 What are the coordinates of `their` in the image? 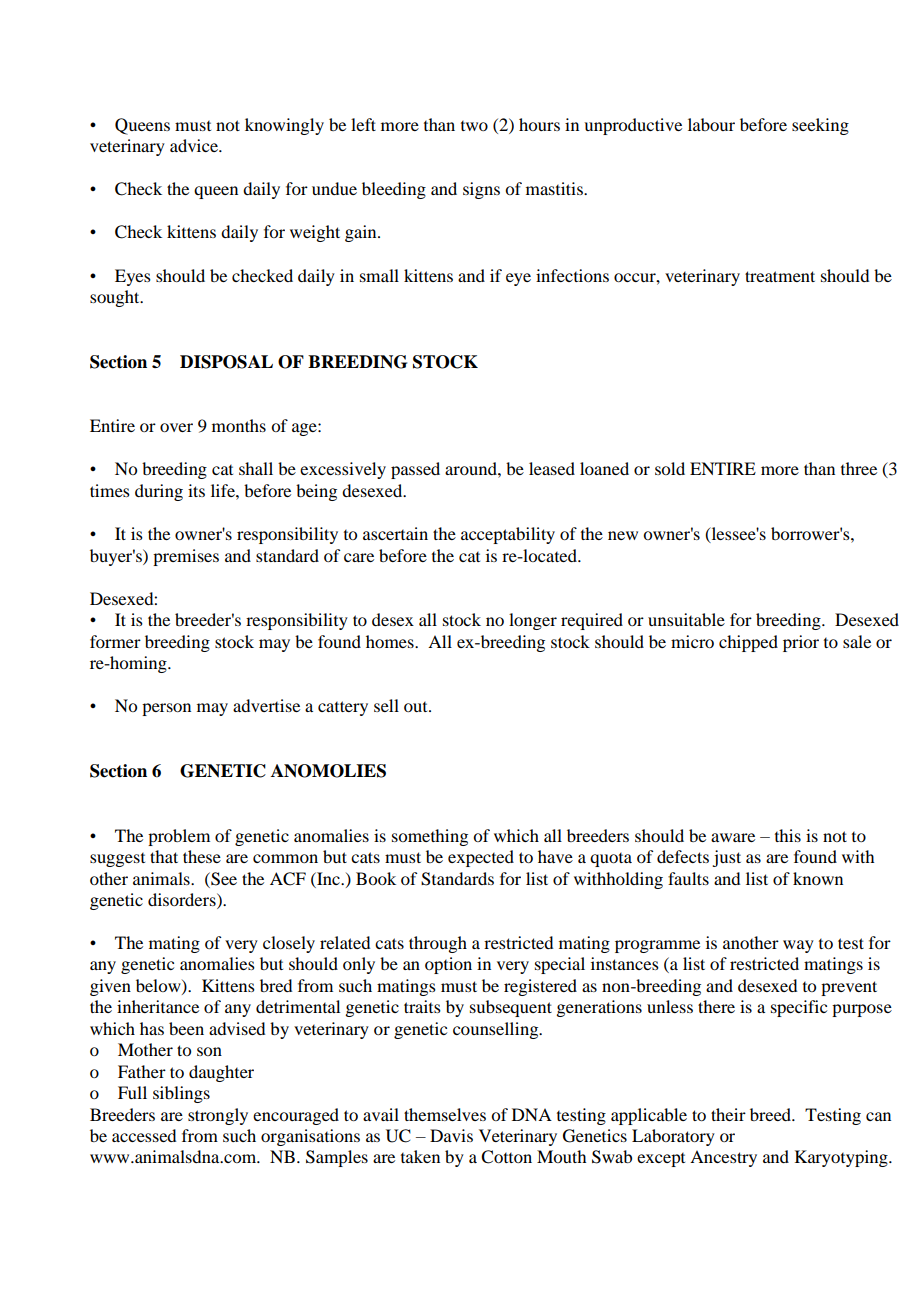 It's located at (728, 1114).
